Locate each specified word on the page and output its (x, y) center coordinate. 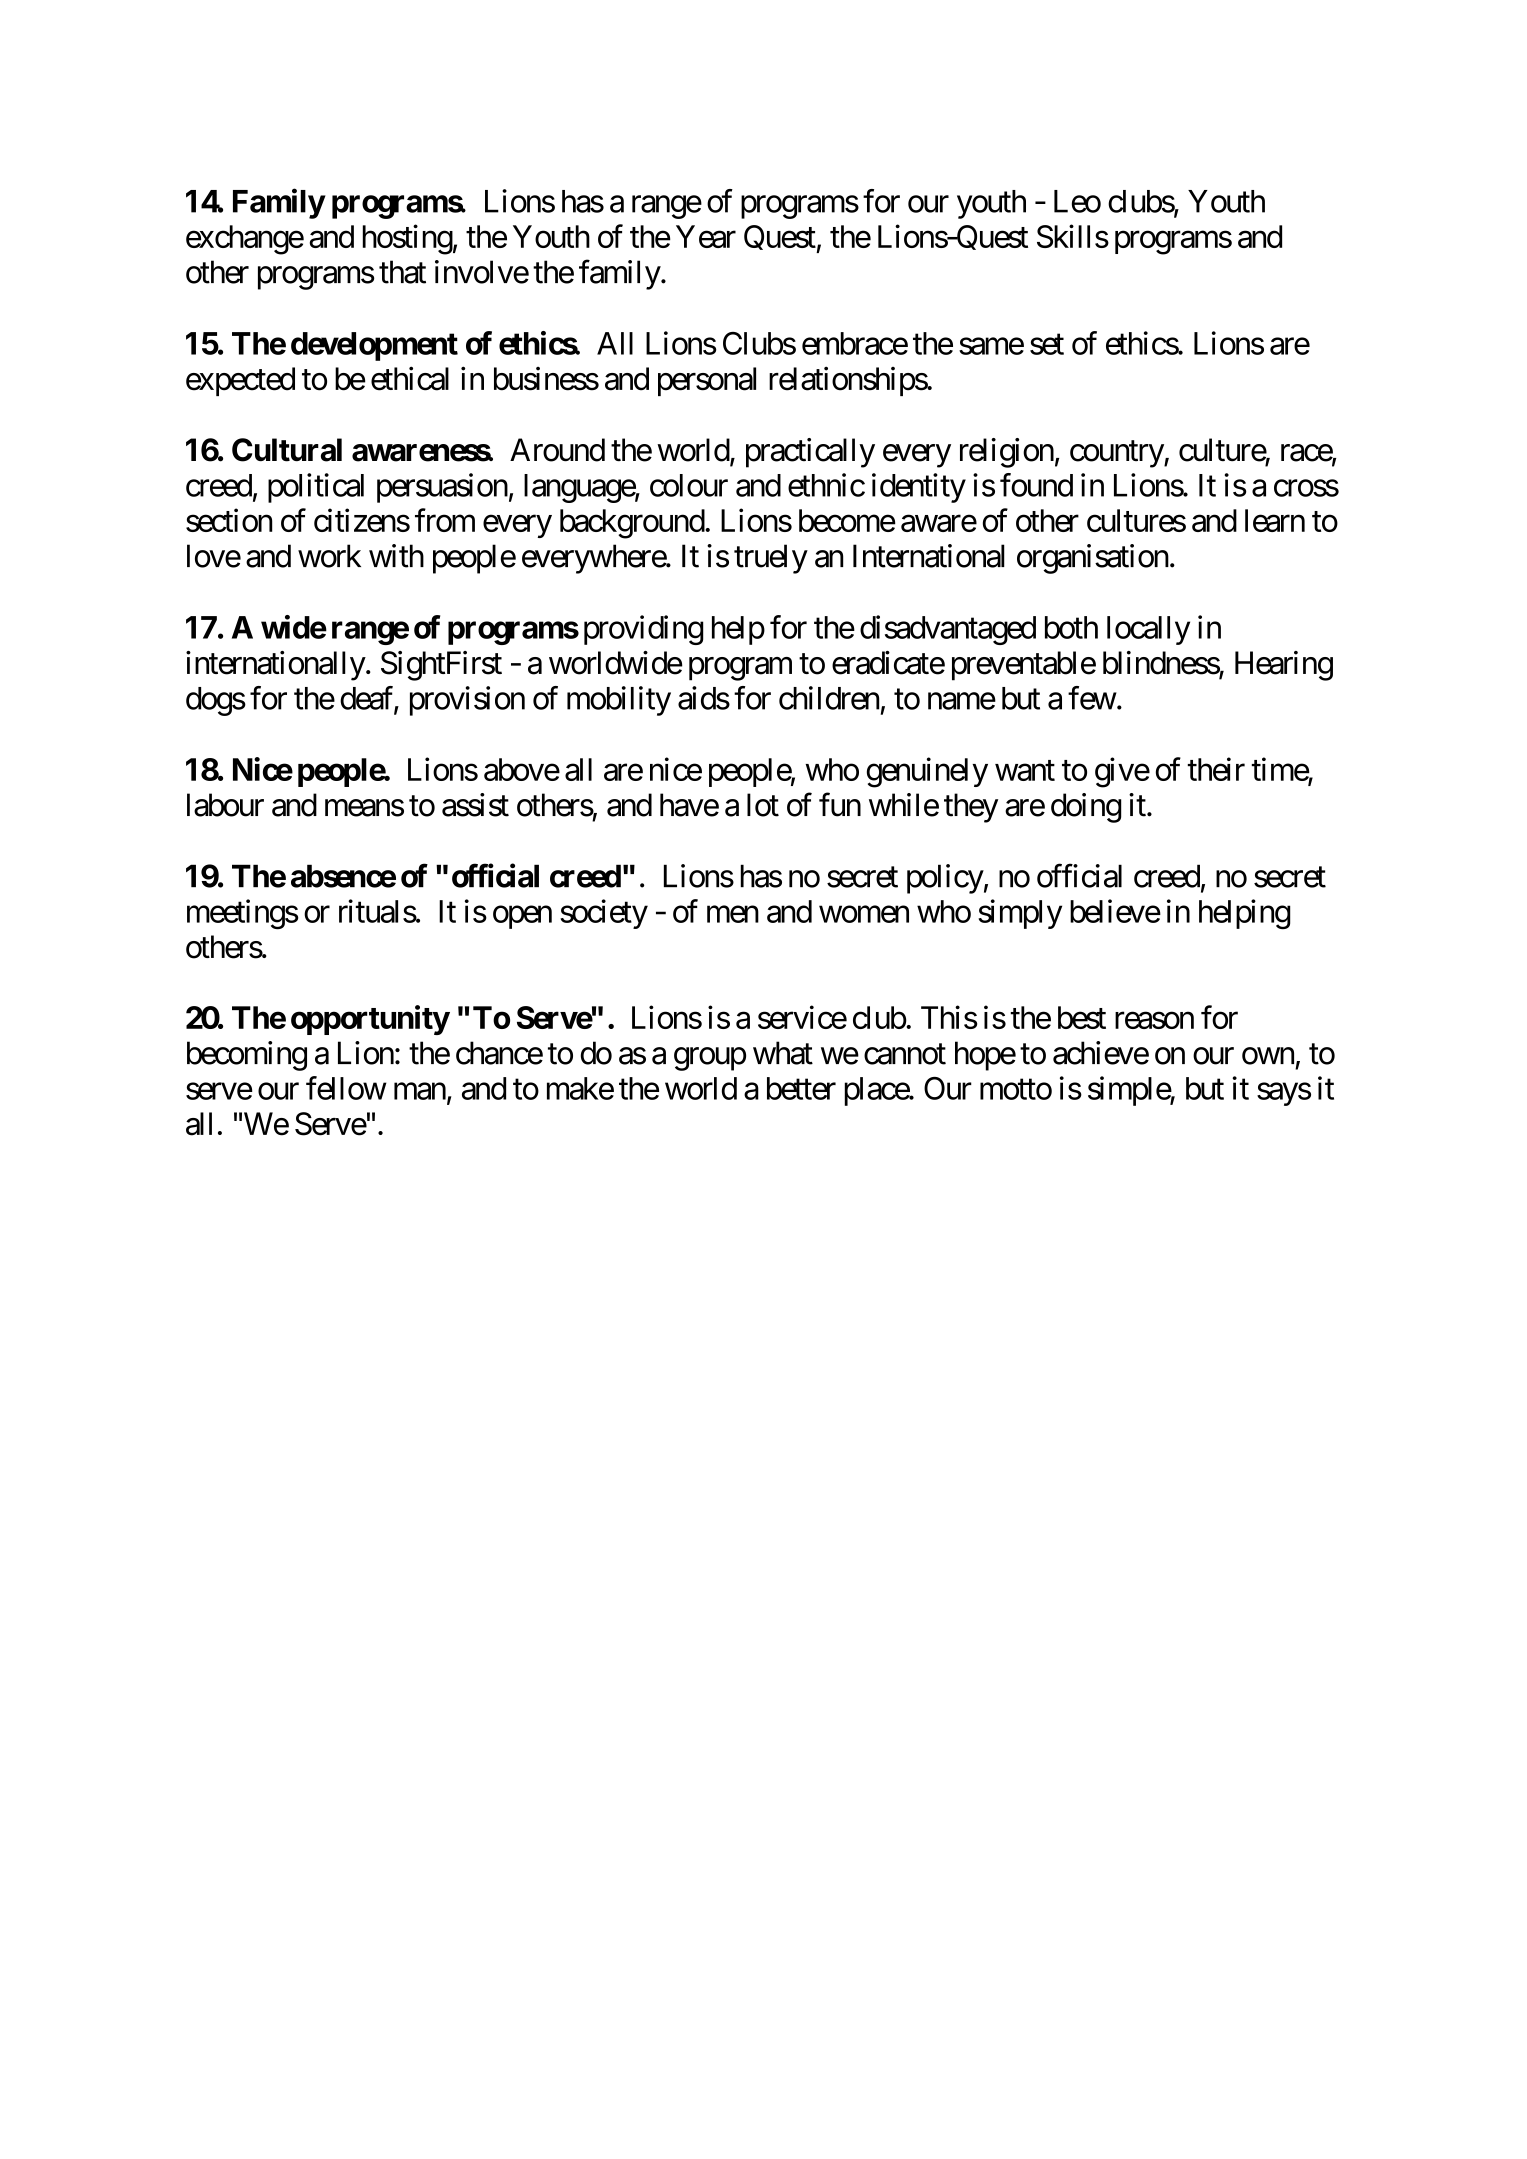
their (1216, 769)
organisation (1093, 559)
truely (771, 559)
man (420, 1091)
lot (763, 805)
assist (475, 805)
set (1047, 344)
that (402, 272)
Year (706, 236)
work (329, 556)
